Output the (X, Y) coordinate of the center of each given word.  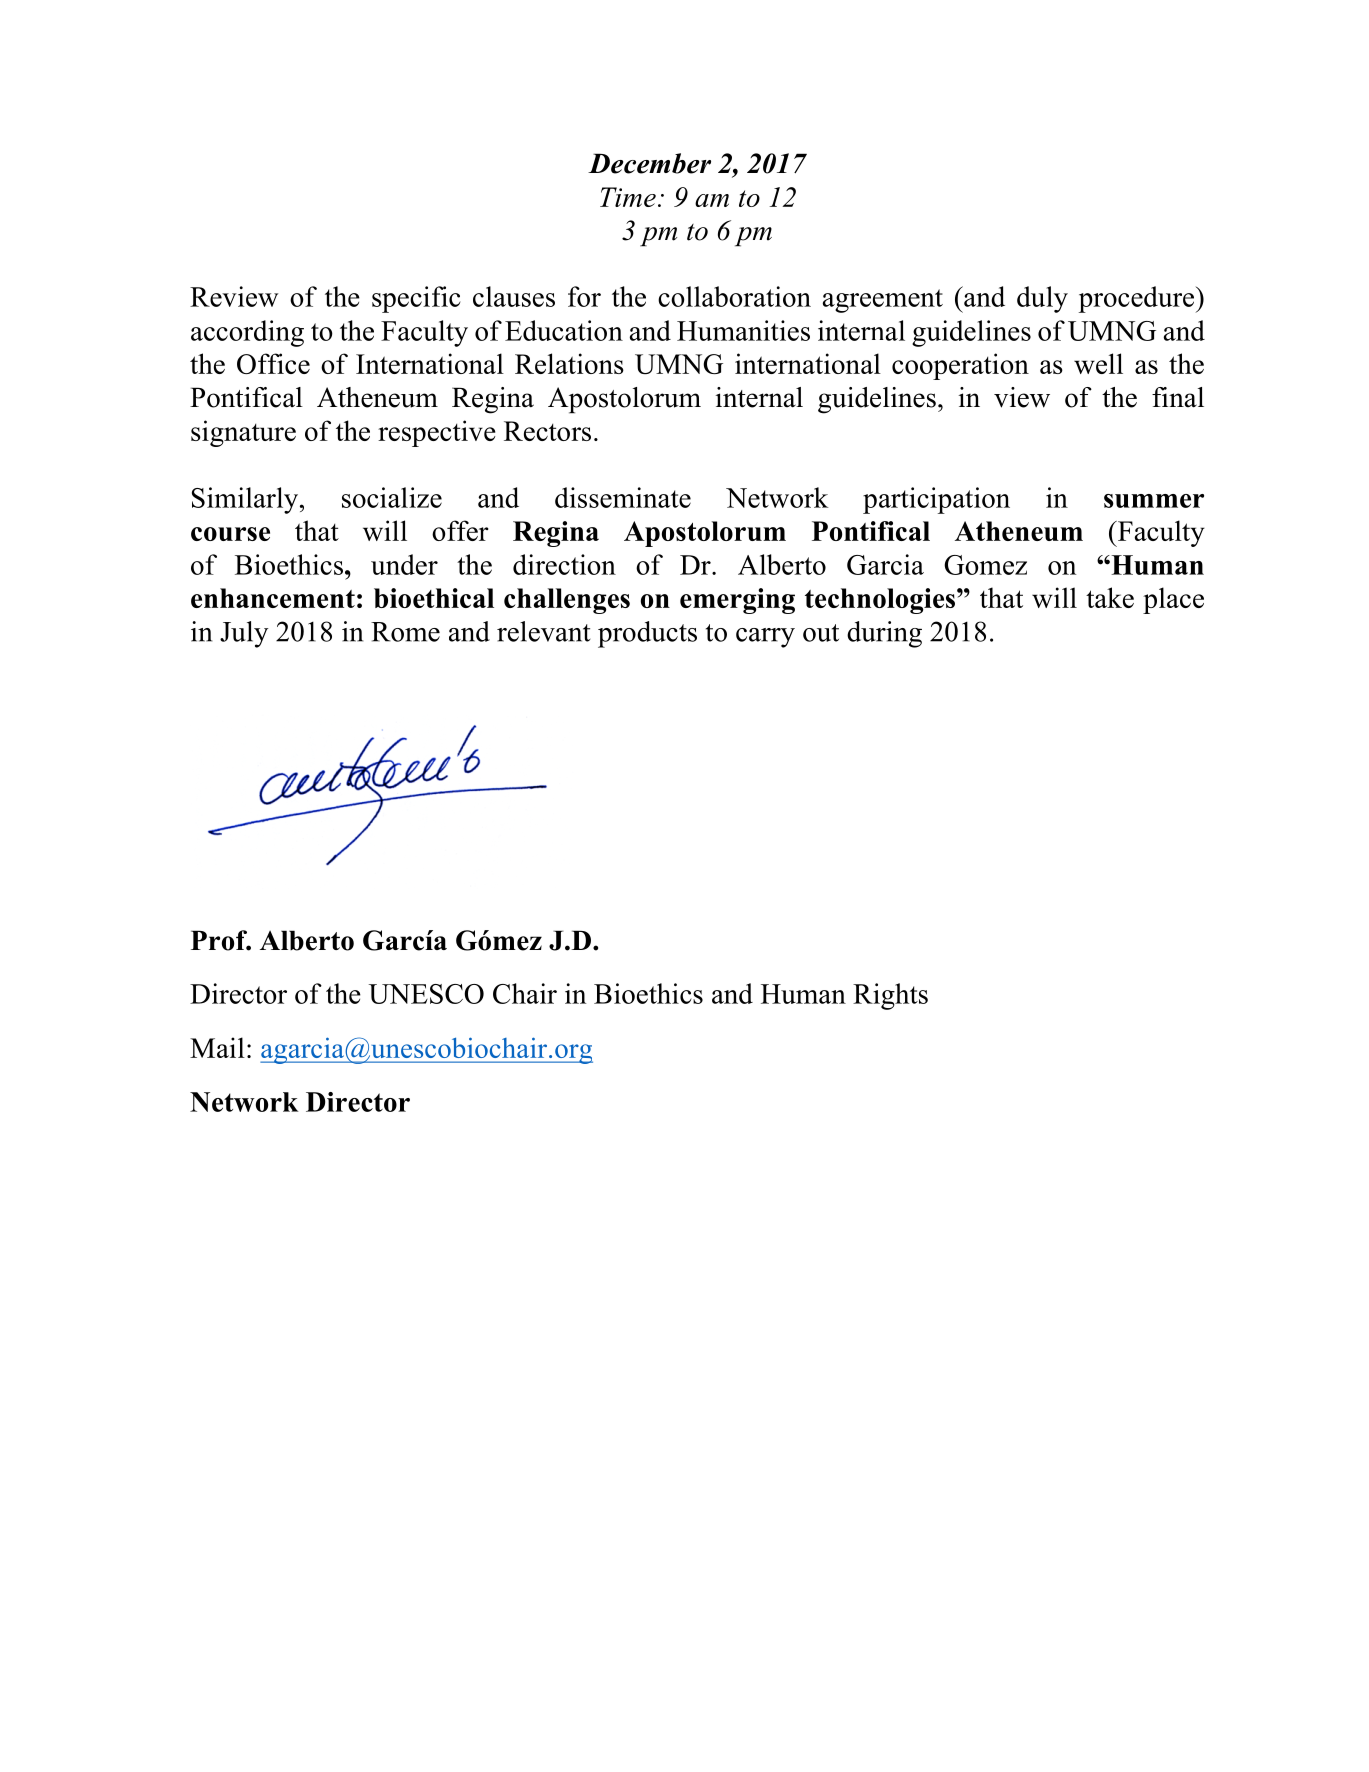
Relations (569, 363)
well (1098, 363)
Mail (217, 1047)
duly (1042, 299)
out (821, 633)
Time (628, 197)
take (1110, 597)
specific (416, 299)
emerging (737, 601)
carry (765, 638)
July (244, 634)
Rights (890, 996)
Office (273, 363)
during (884, 634)
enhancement (273, 598)
